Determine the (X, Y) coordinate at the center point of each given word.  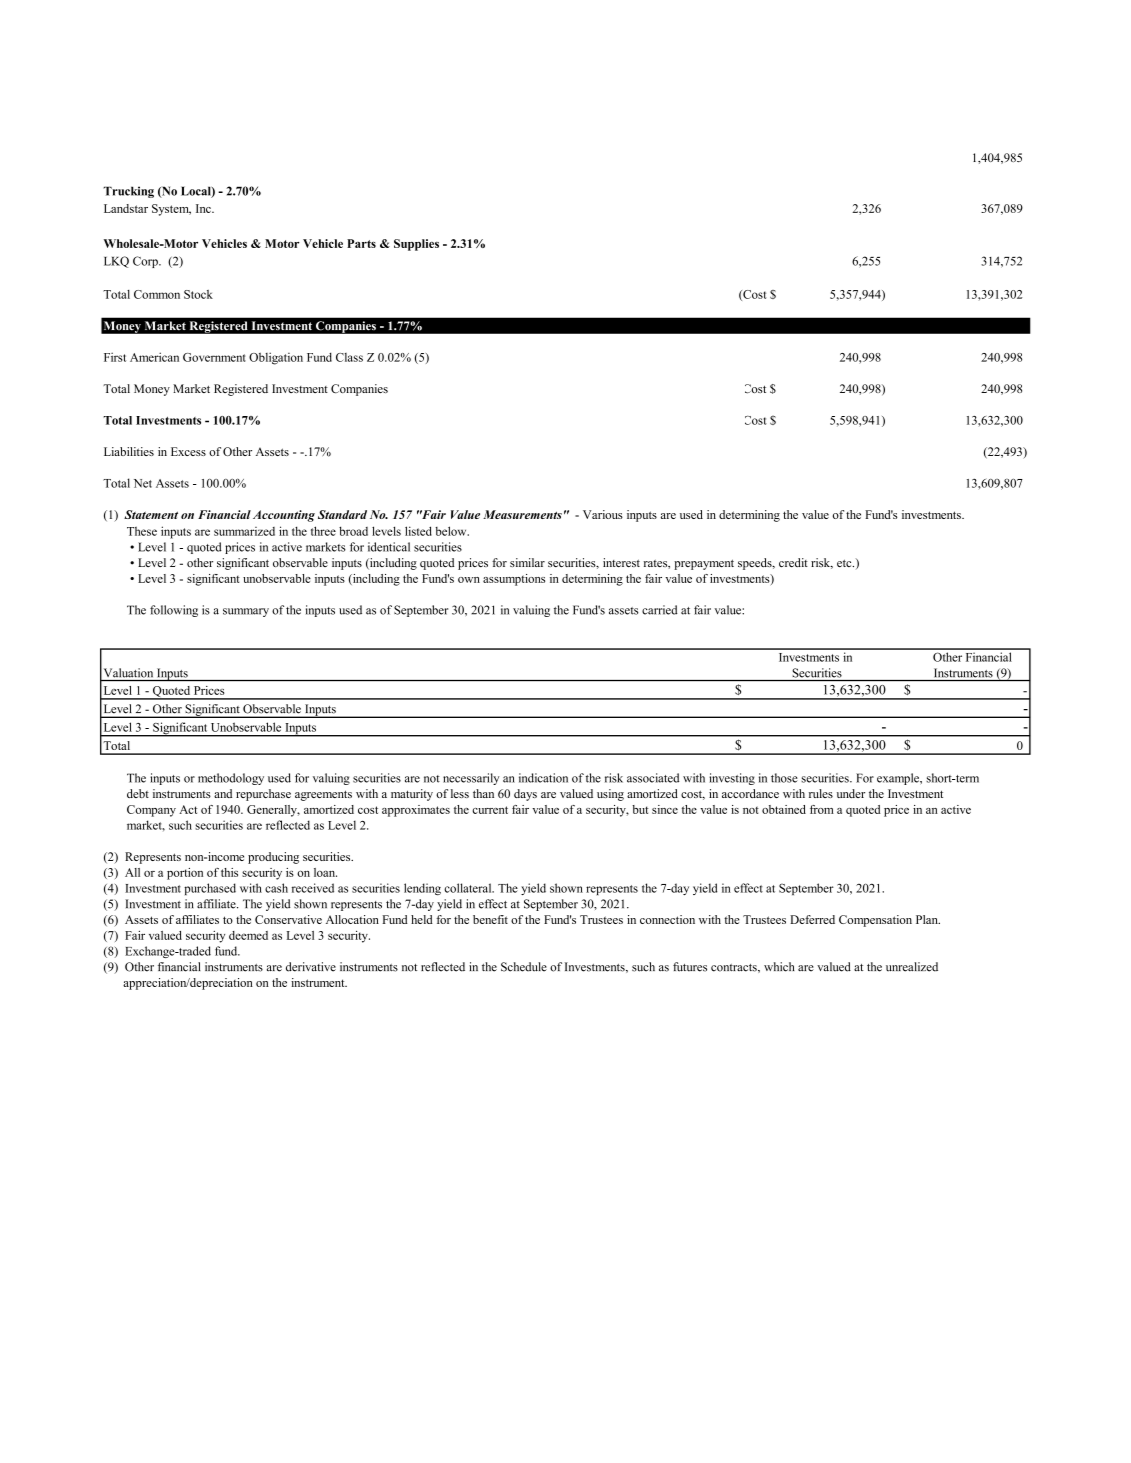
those (784, 778)
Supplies (416, 245)
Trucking (128, 192)
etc (845, 563)
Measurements (522, 514)
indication (543, 778)
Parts (361, 243)
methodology (231, 779)
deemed (248, 935)
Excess (188, 451)
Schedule (524, 967)
